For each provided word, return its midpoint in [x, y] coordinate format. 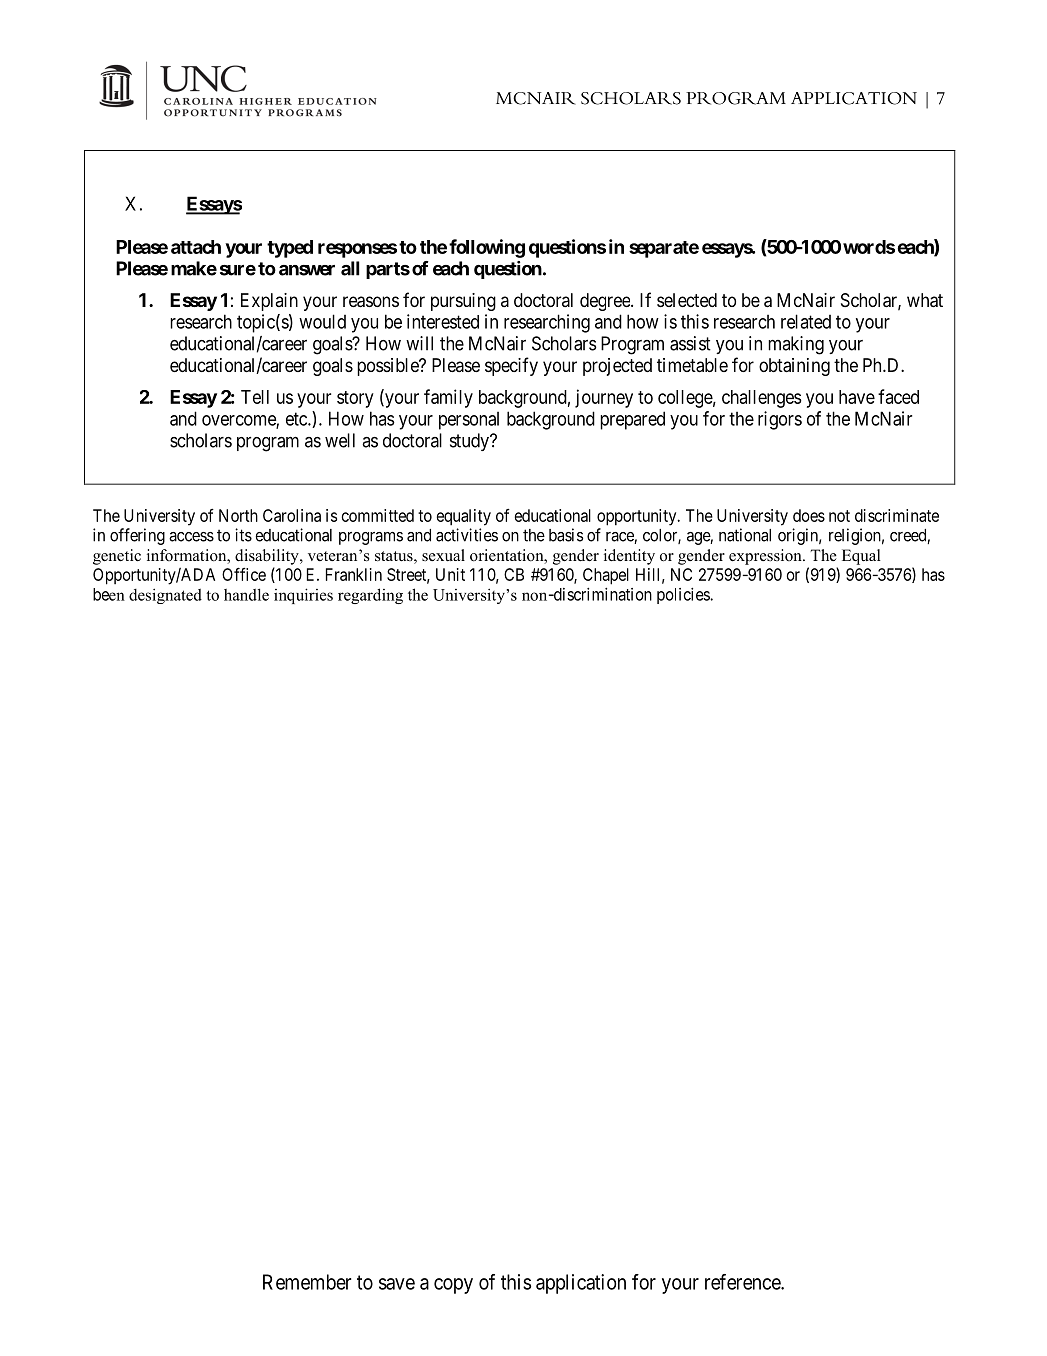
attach [196, 247]
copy [453, 1286]
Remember [307, 1282]
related [806, 321]
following [487, 248]
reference [743, 1282]
